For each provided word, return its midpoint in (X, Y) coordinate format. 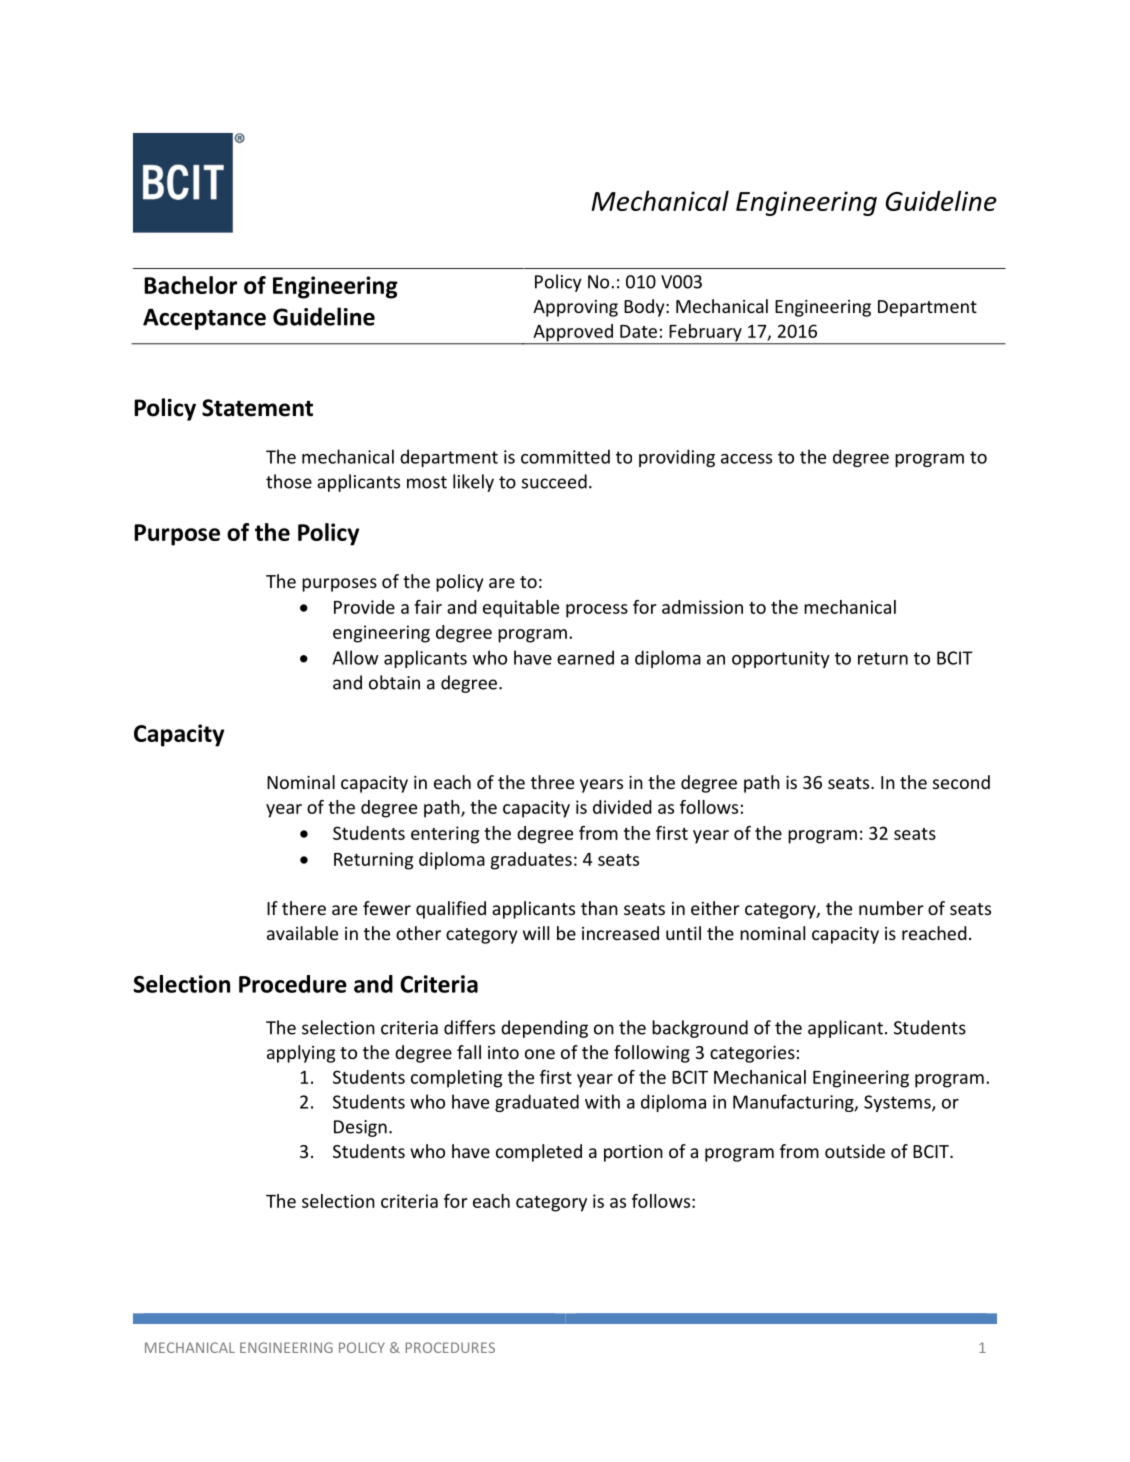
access (746, 459)
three (552, 782)
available (302, 933)
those (289, 481)
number (891, 908)
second (961, 782)
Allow (356, 657)
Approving (575, 308)
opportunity (781, 659)
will (536, 933)
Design (360, 1128)
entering (445, 835)
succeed (554, 481)
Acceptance (204, 319)
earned (585, 657)
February (705, 334)
